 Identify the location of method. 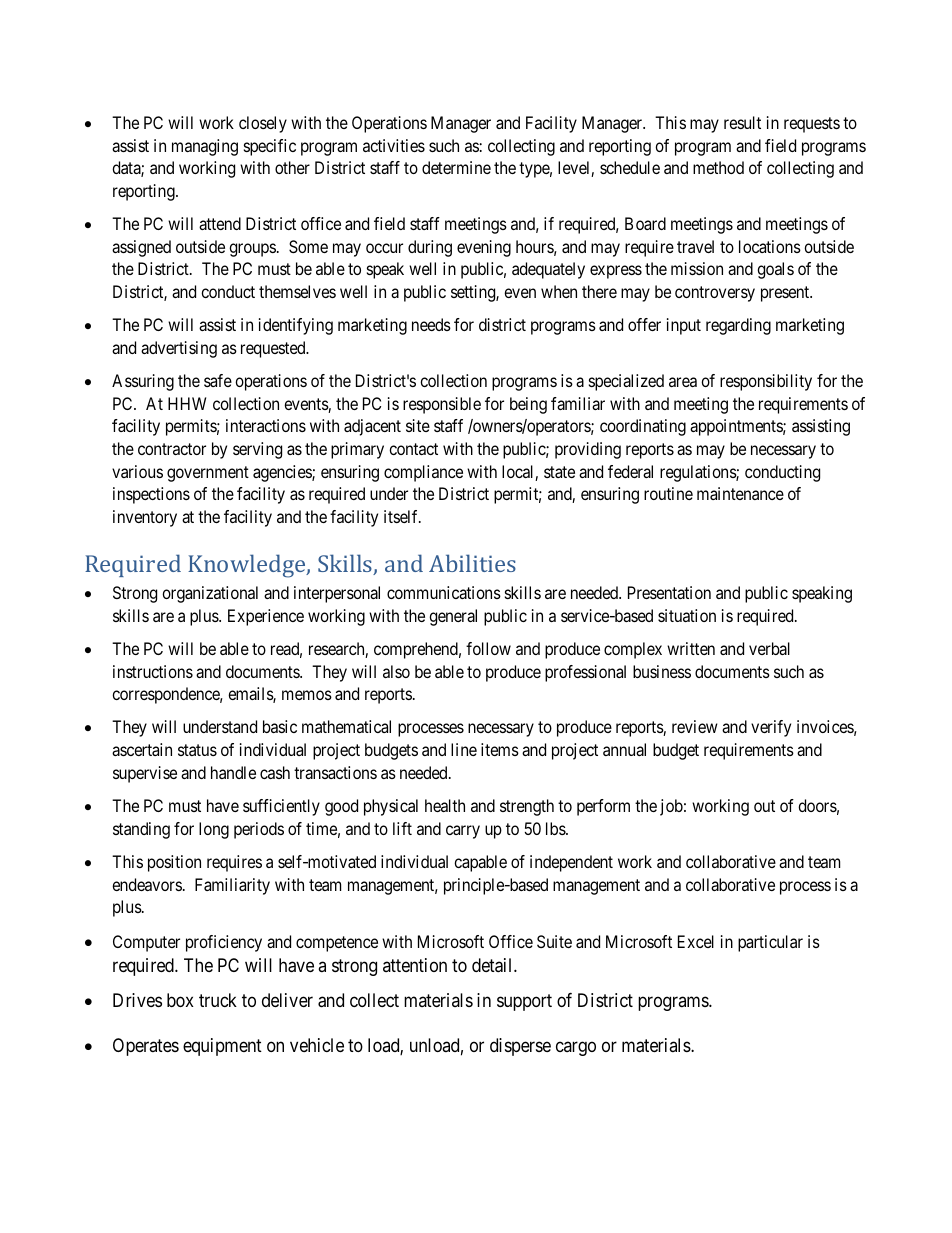
(718, 167).
